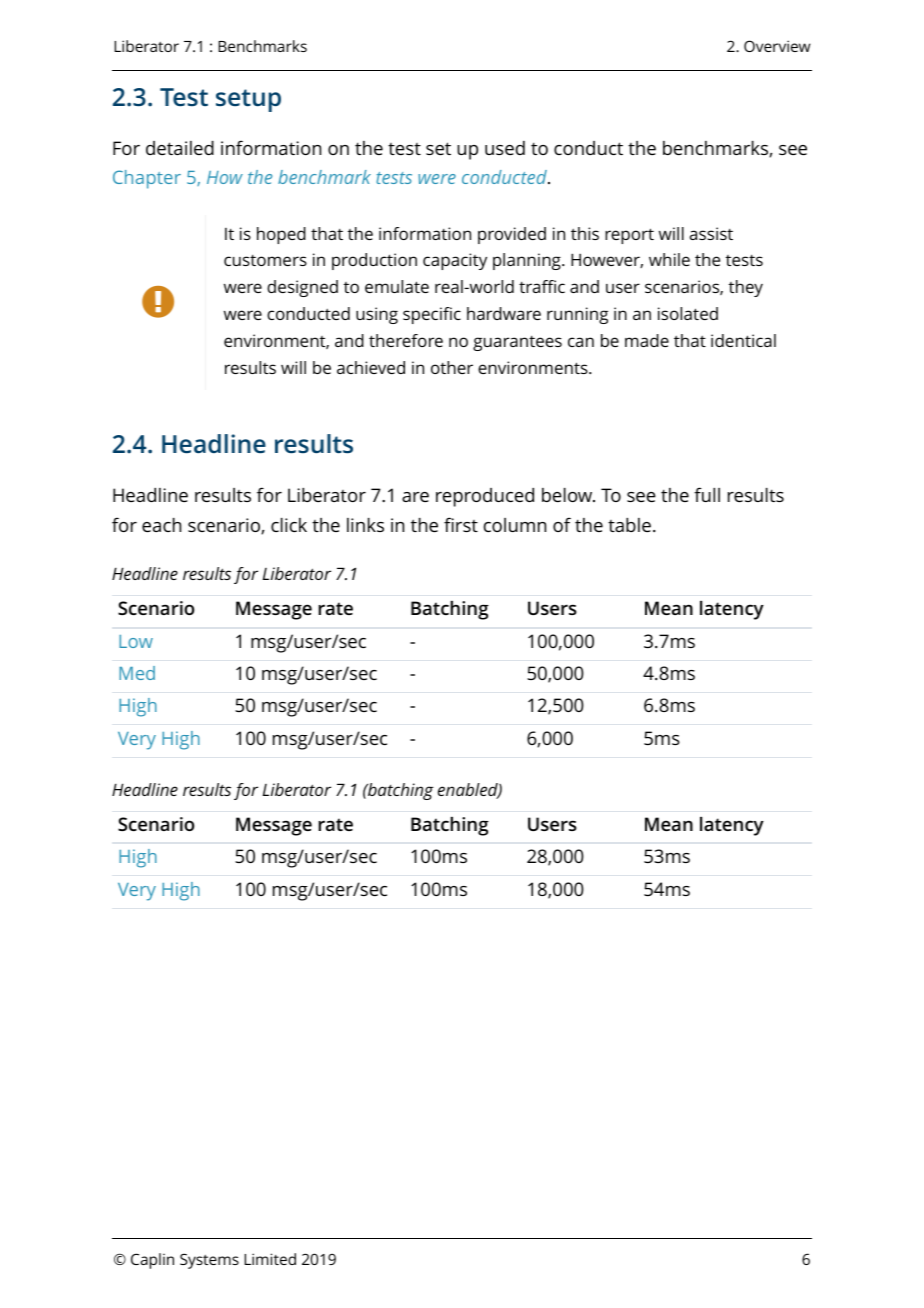 This document has width=924, height=1308. I want to click on each, so click(161, 525).
